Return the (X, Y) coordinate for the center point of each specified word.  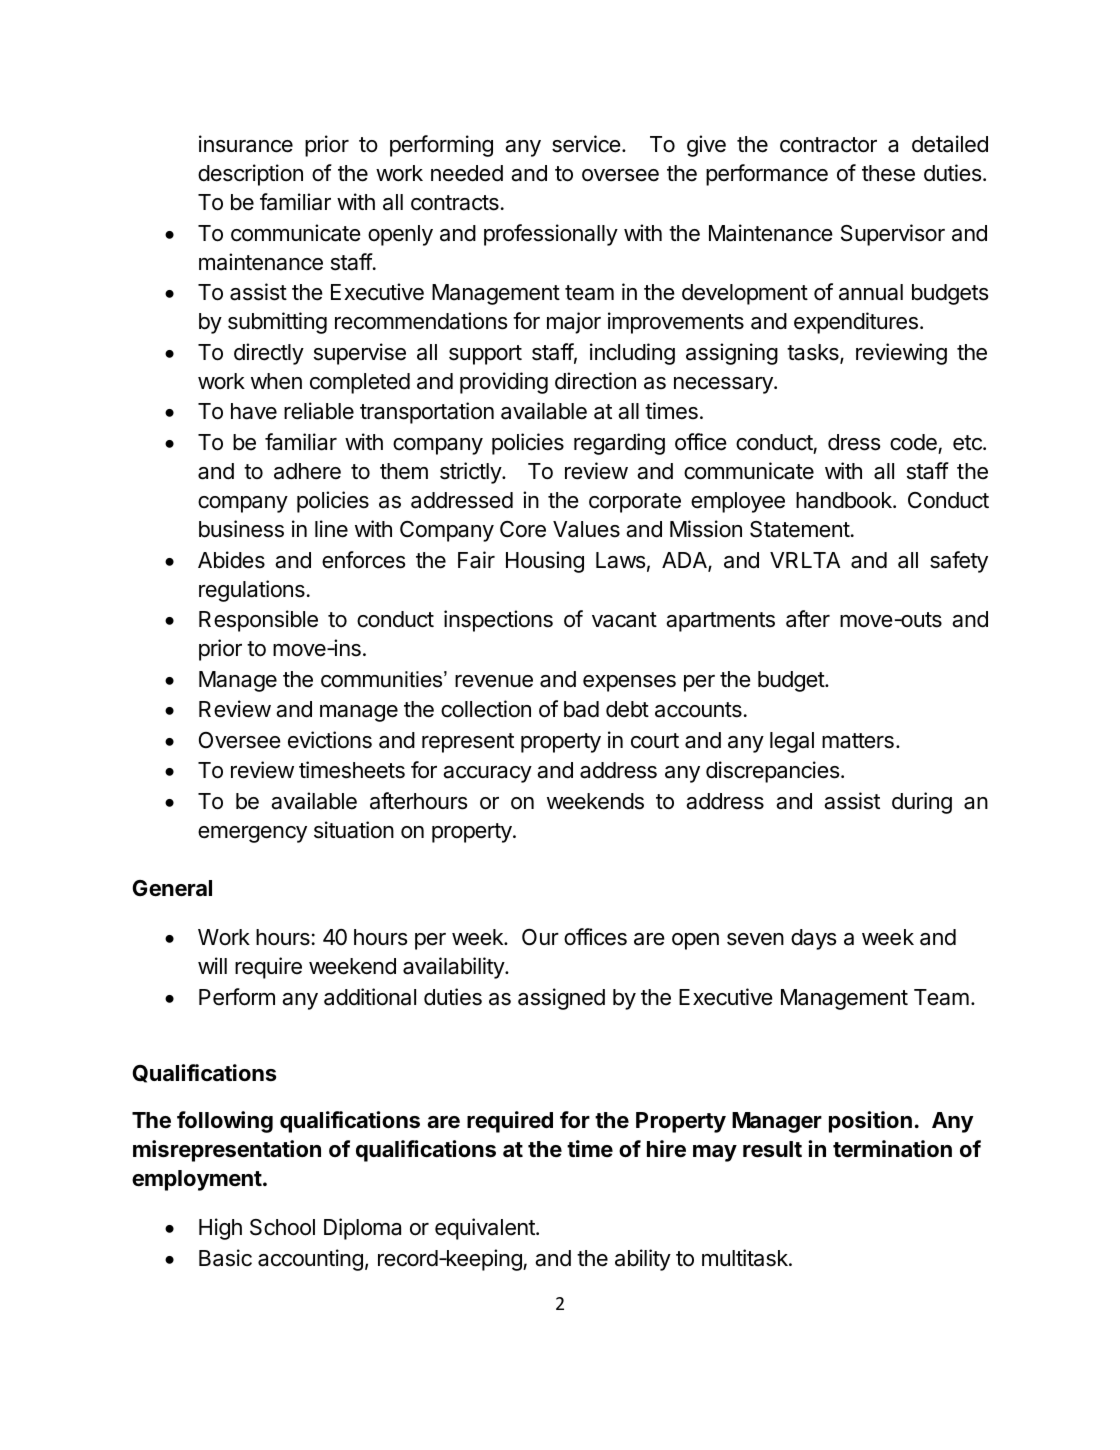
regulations (252, 591)
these (888, 173)
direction (595, 381)
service (586, 144)
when (276, 381)
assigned (561, 999)
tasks (814, 353)
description (250, 175)
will (212, 965)
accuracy (487, 774)
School (282, 1227)
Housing (545, 562)
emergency (252, 834)
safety (959, 562)
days (814, 939)
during (922, 803)
